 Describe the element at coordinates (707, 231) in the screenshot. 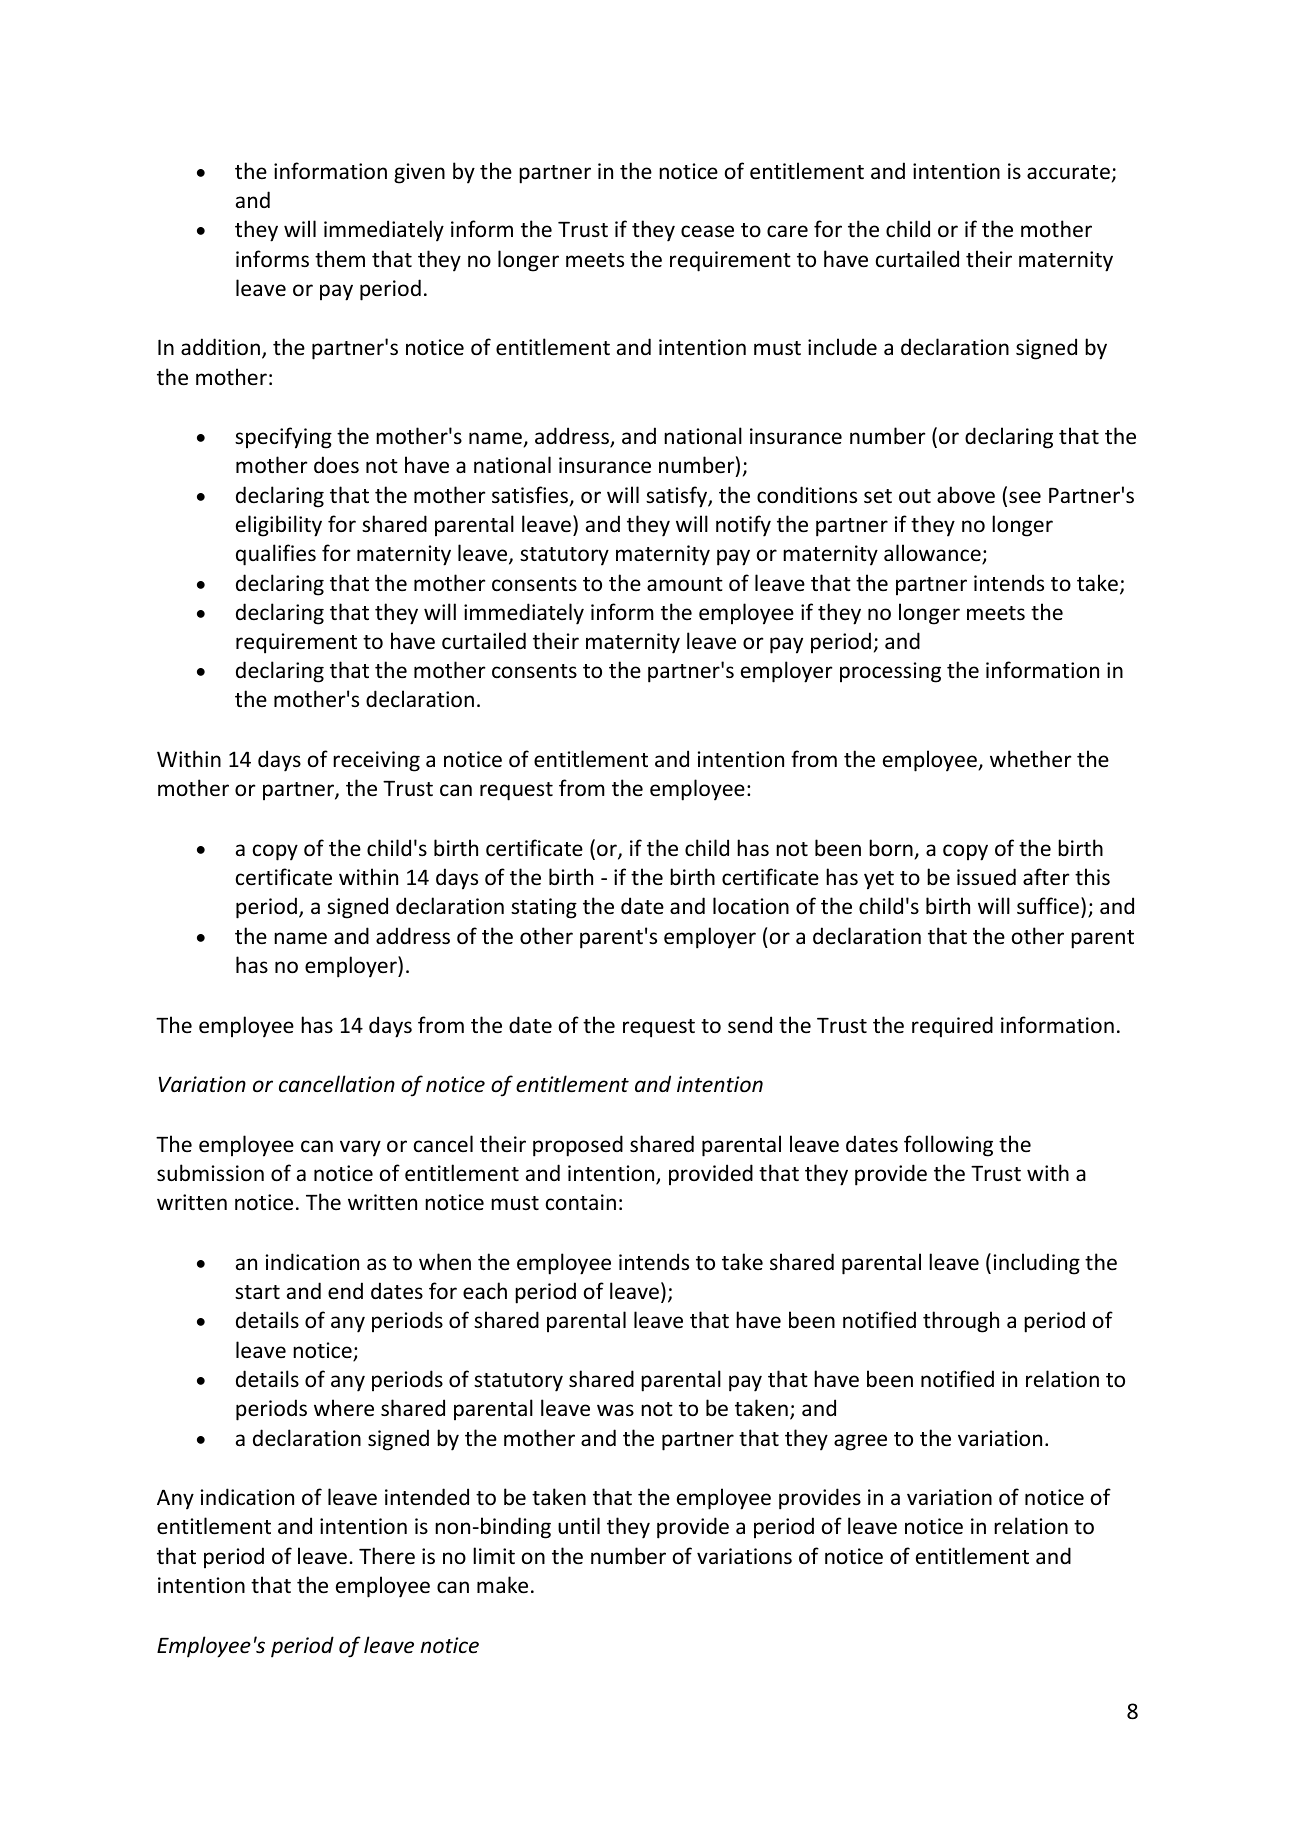

I see `cease` at that location.
